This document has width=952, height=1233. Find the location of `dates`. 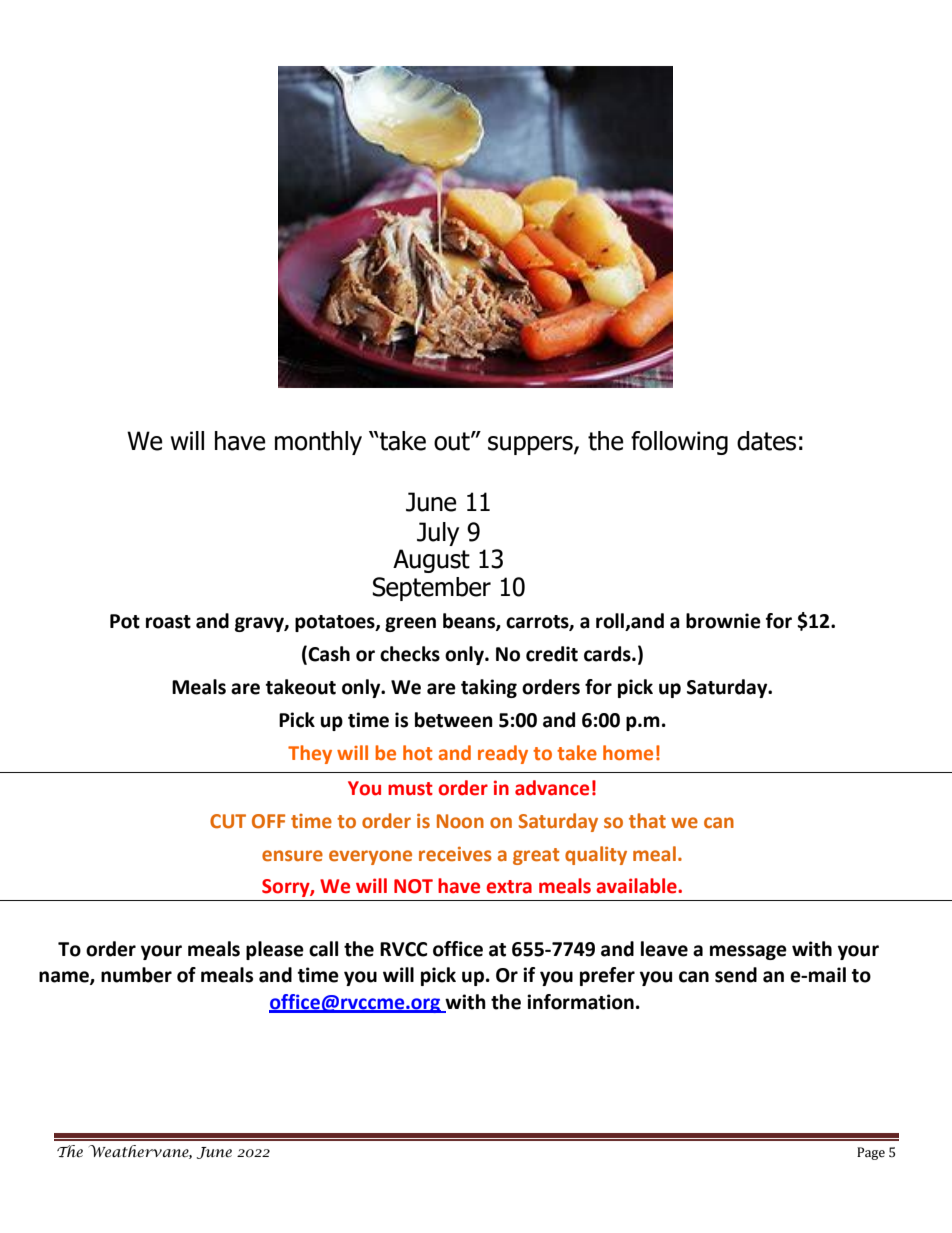

dates is located at coordinates (766, 441).
